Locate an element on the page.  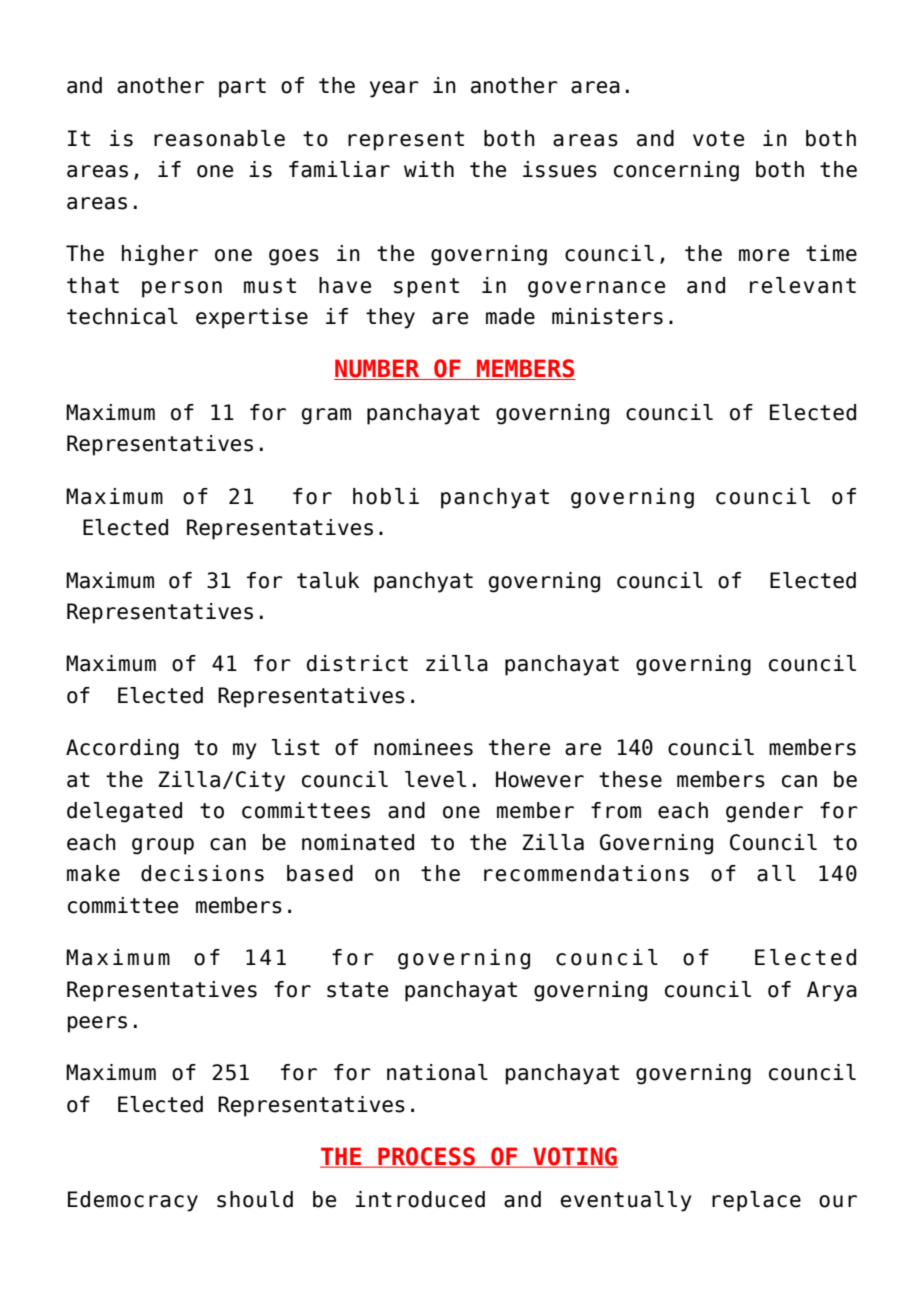
gender is located at coordinates (764, 812).
